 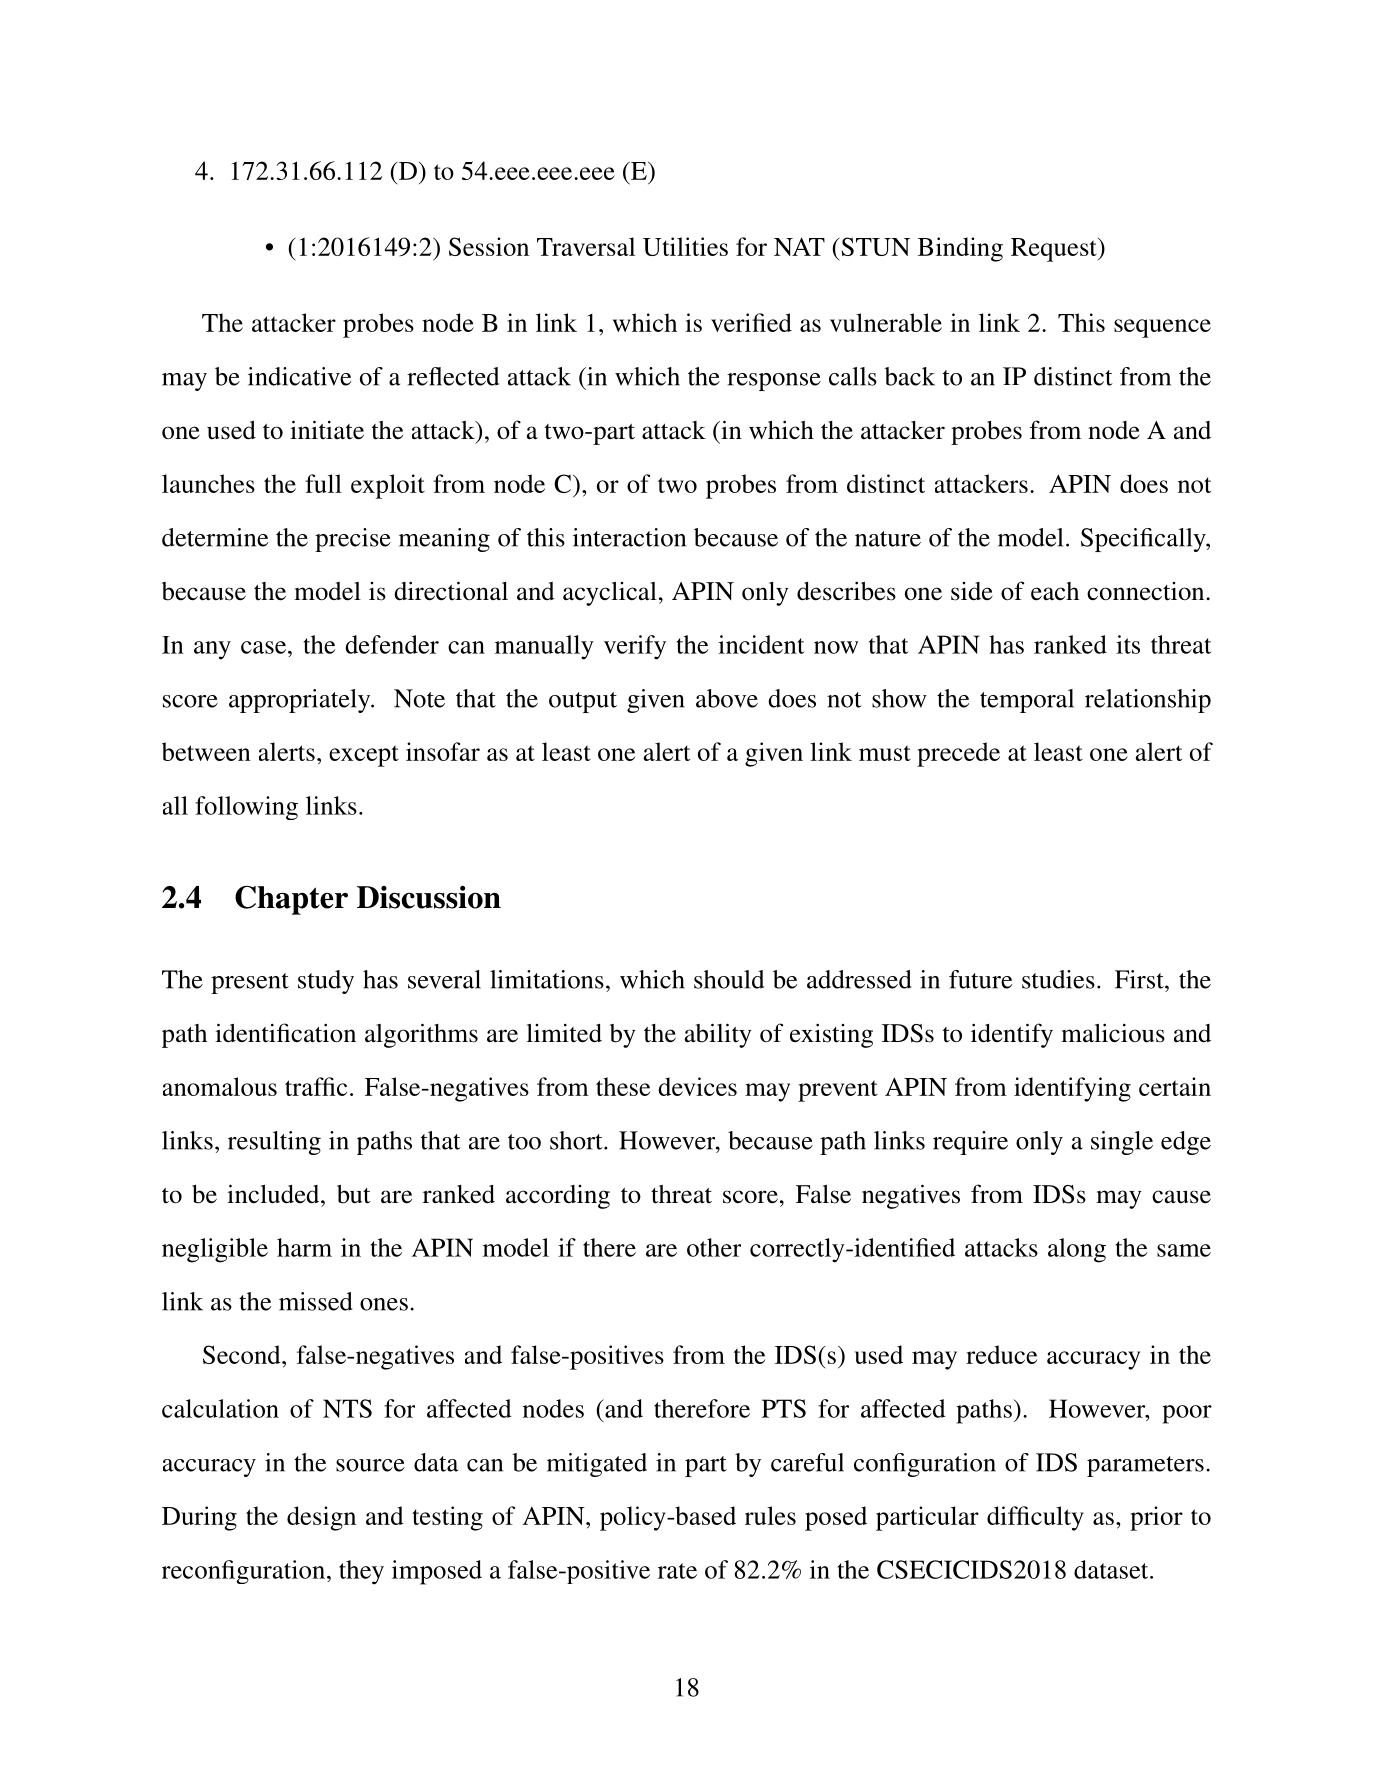 What do you see at coordinates (1077, 1250) in the page?
I see `along` at bounding box center [1077, 1250].
